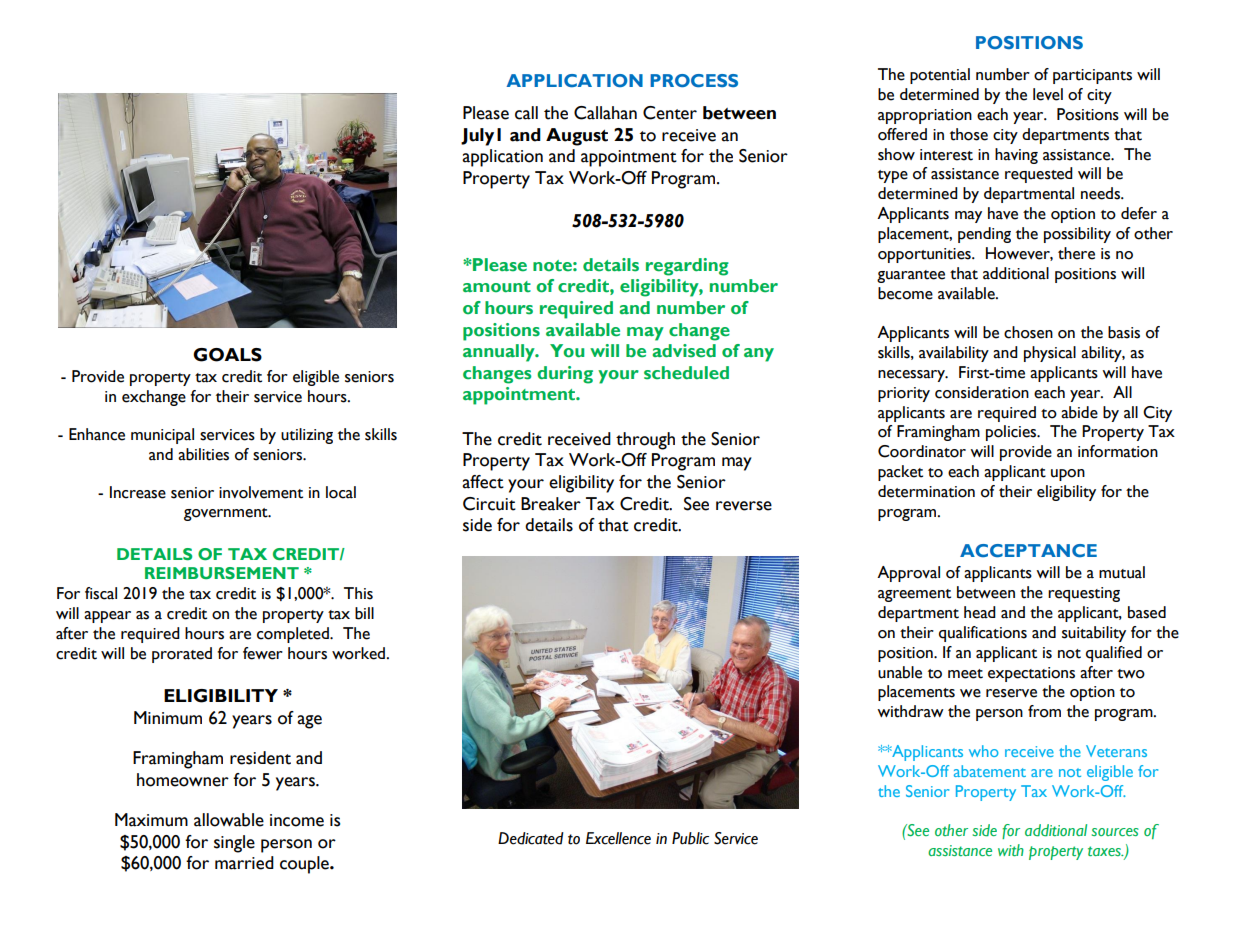  What do you see at coordinates (1048, 94) in the page?
I see `level` at bounding box center [1048, 94].
